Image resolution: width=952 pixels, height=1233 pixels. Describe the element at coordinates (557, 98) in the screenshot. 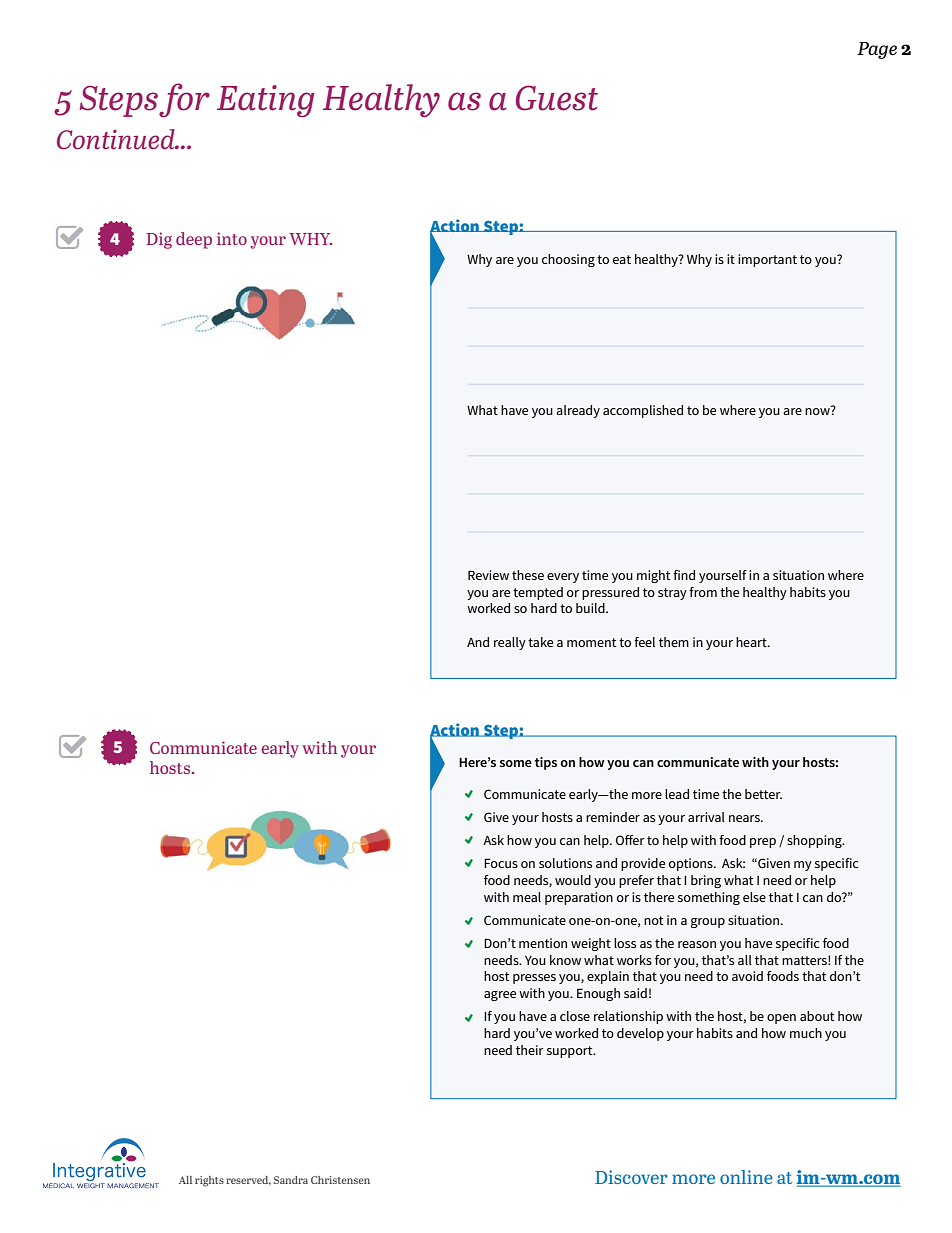

I see `Guest` at that location.
